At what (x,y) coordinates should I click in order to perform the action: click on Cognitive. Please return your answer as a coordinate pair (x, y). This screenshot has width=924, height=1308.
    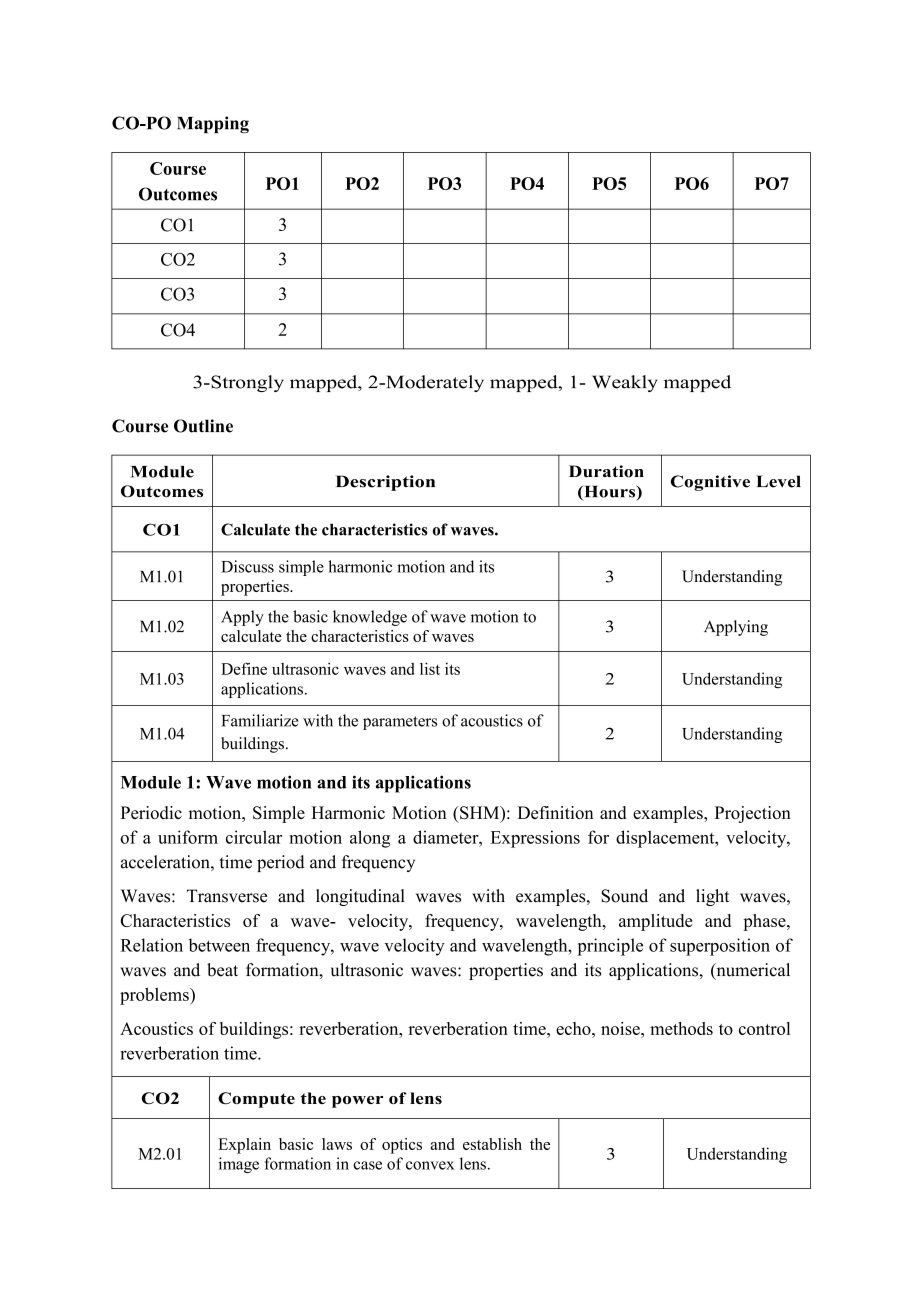
    Looking at the image, I should click on (710, 483).
